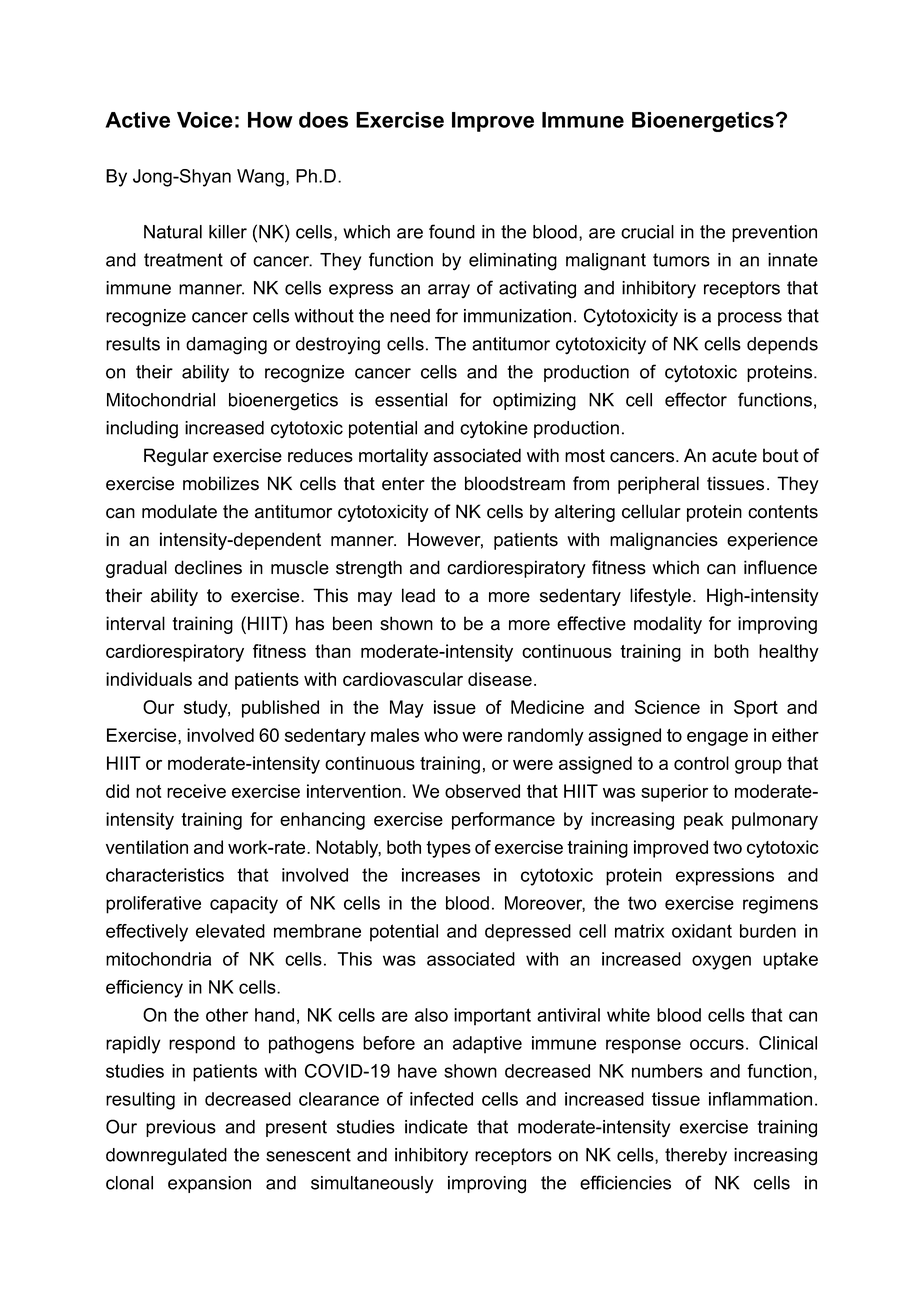 The width and height of the screenshot is (924, 1308). What do you see at coordinates (166, 1157) in the screenshot?
I see `downregulated` at bounding box center [166, 1157].
